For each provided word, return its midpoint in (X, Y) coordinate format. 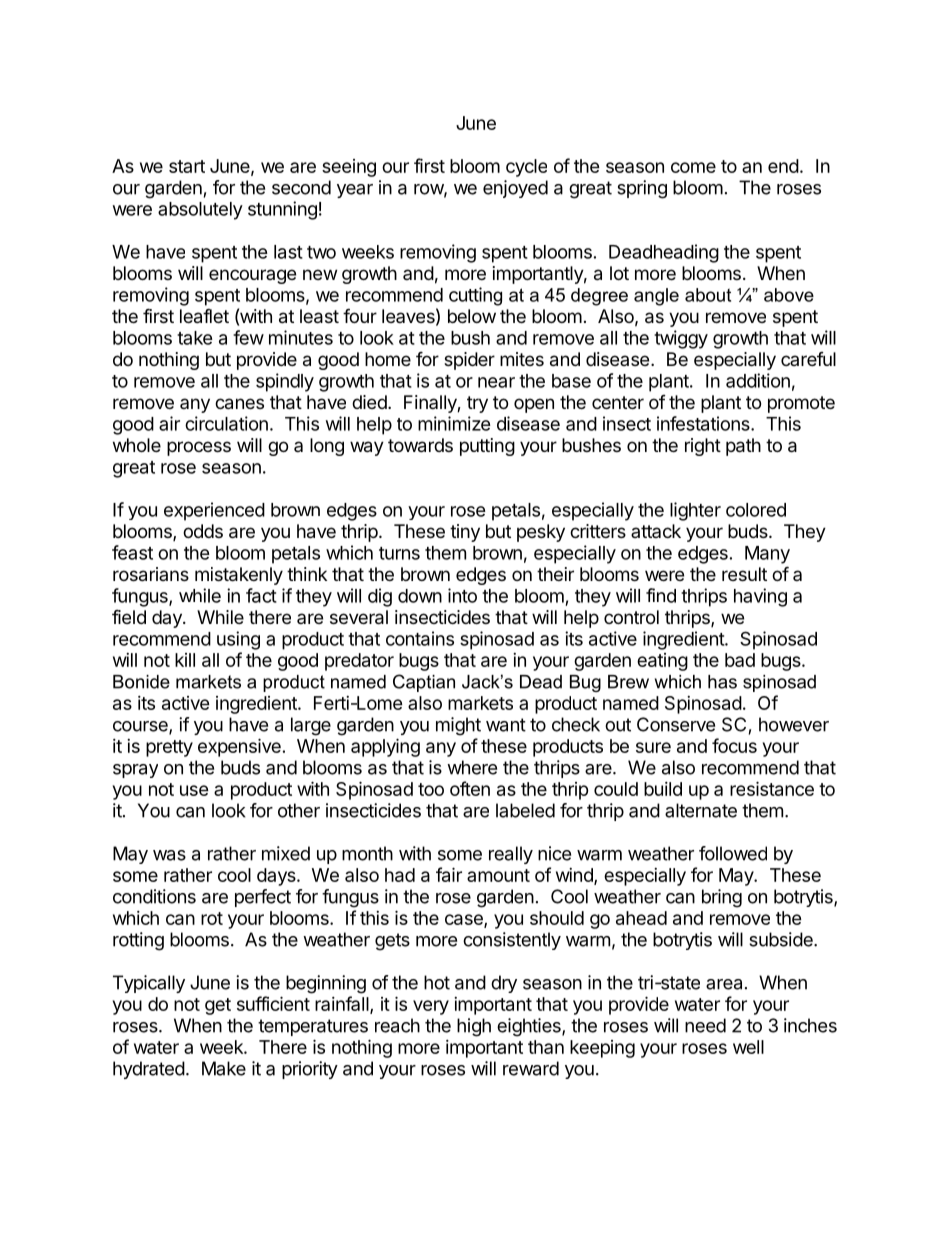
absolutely (200, 211)
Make (224, 1068)
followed (733, 853)
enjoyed (515, 189)
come (693, 167)
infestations (704, 423)
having (760, 597)
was (169, 855)
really (511, 855)
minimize (454, 423)
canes (239, 404)
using (238, 640)
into (462, 595)
